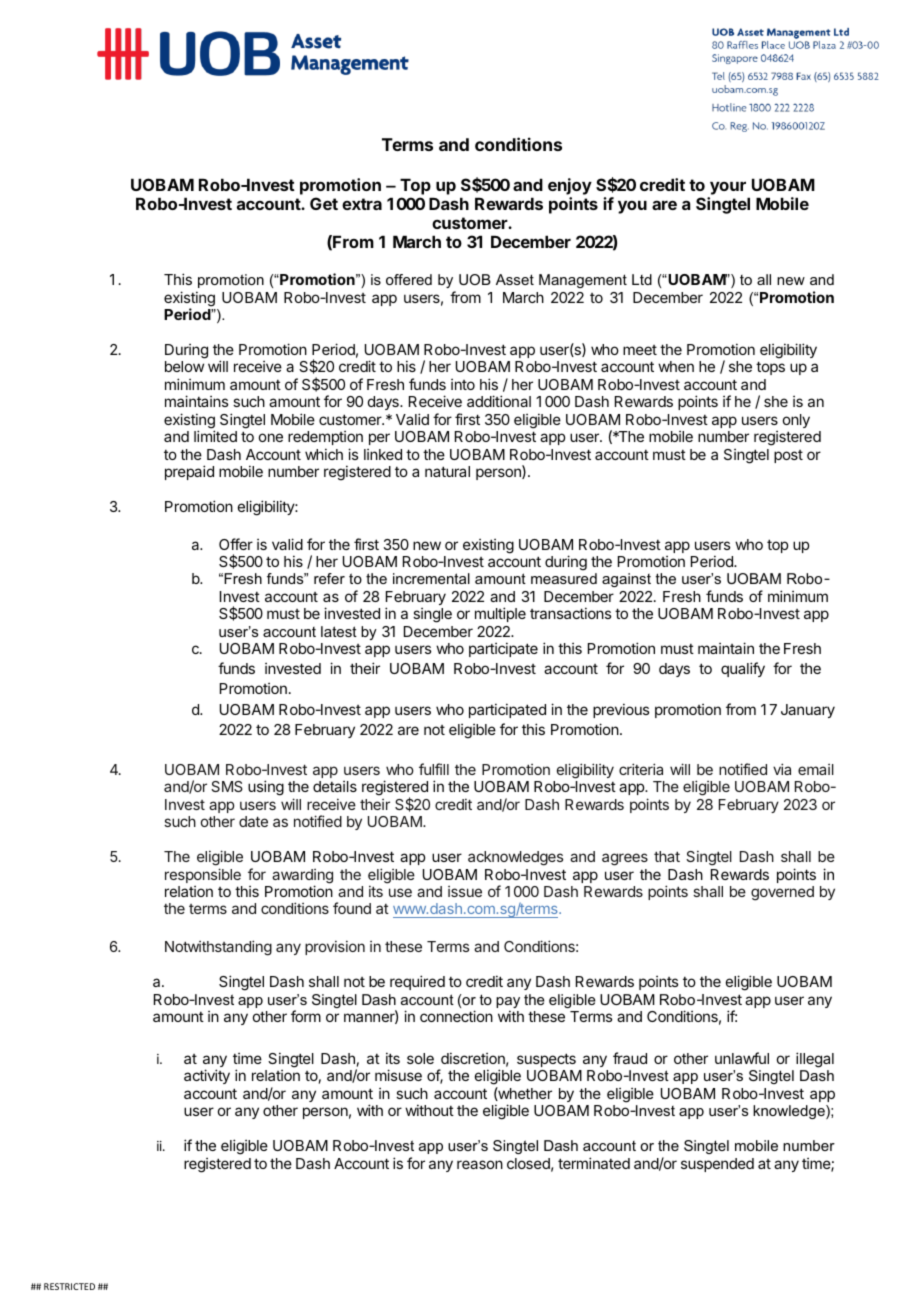  I want to click on post, so click(788, 456).
